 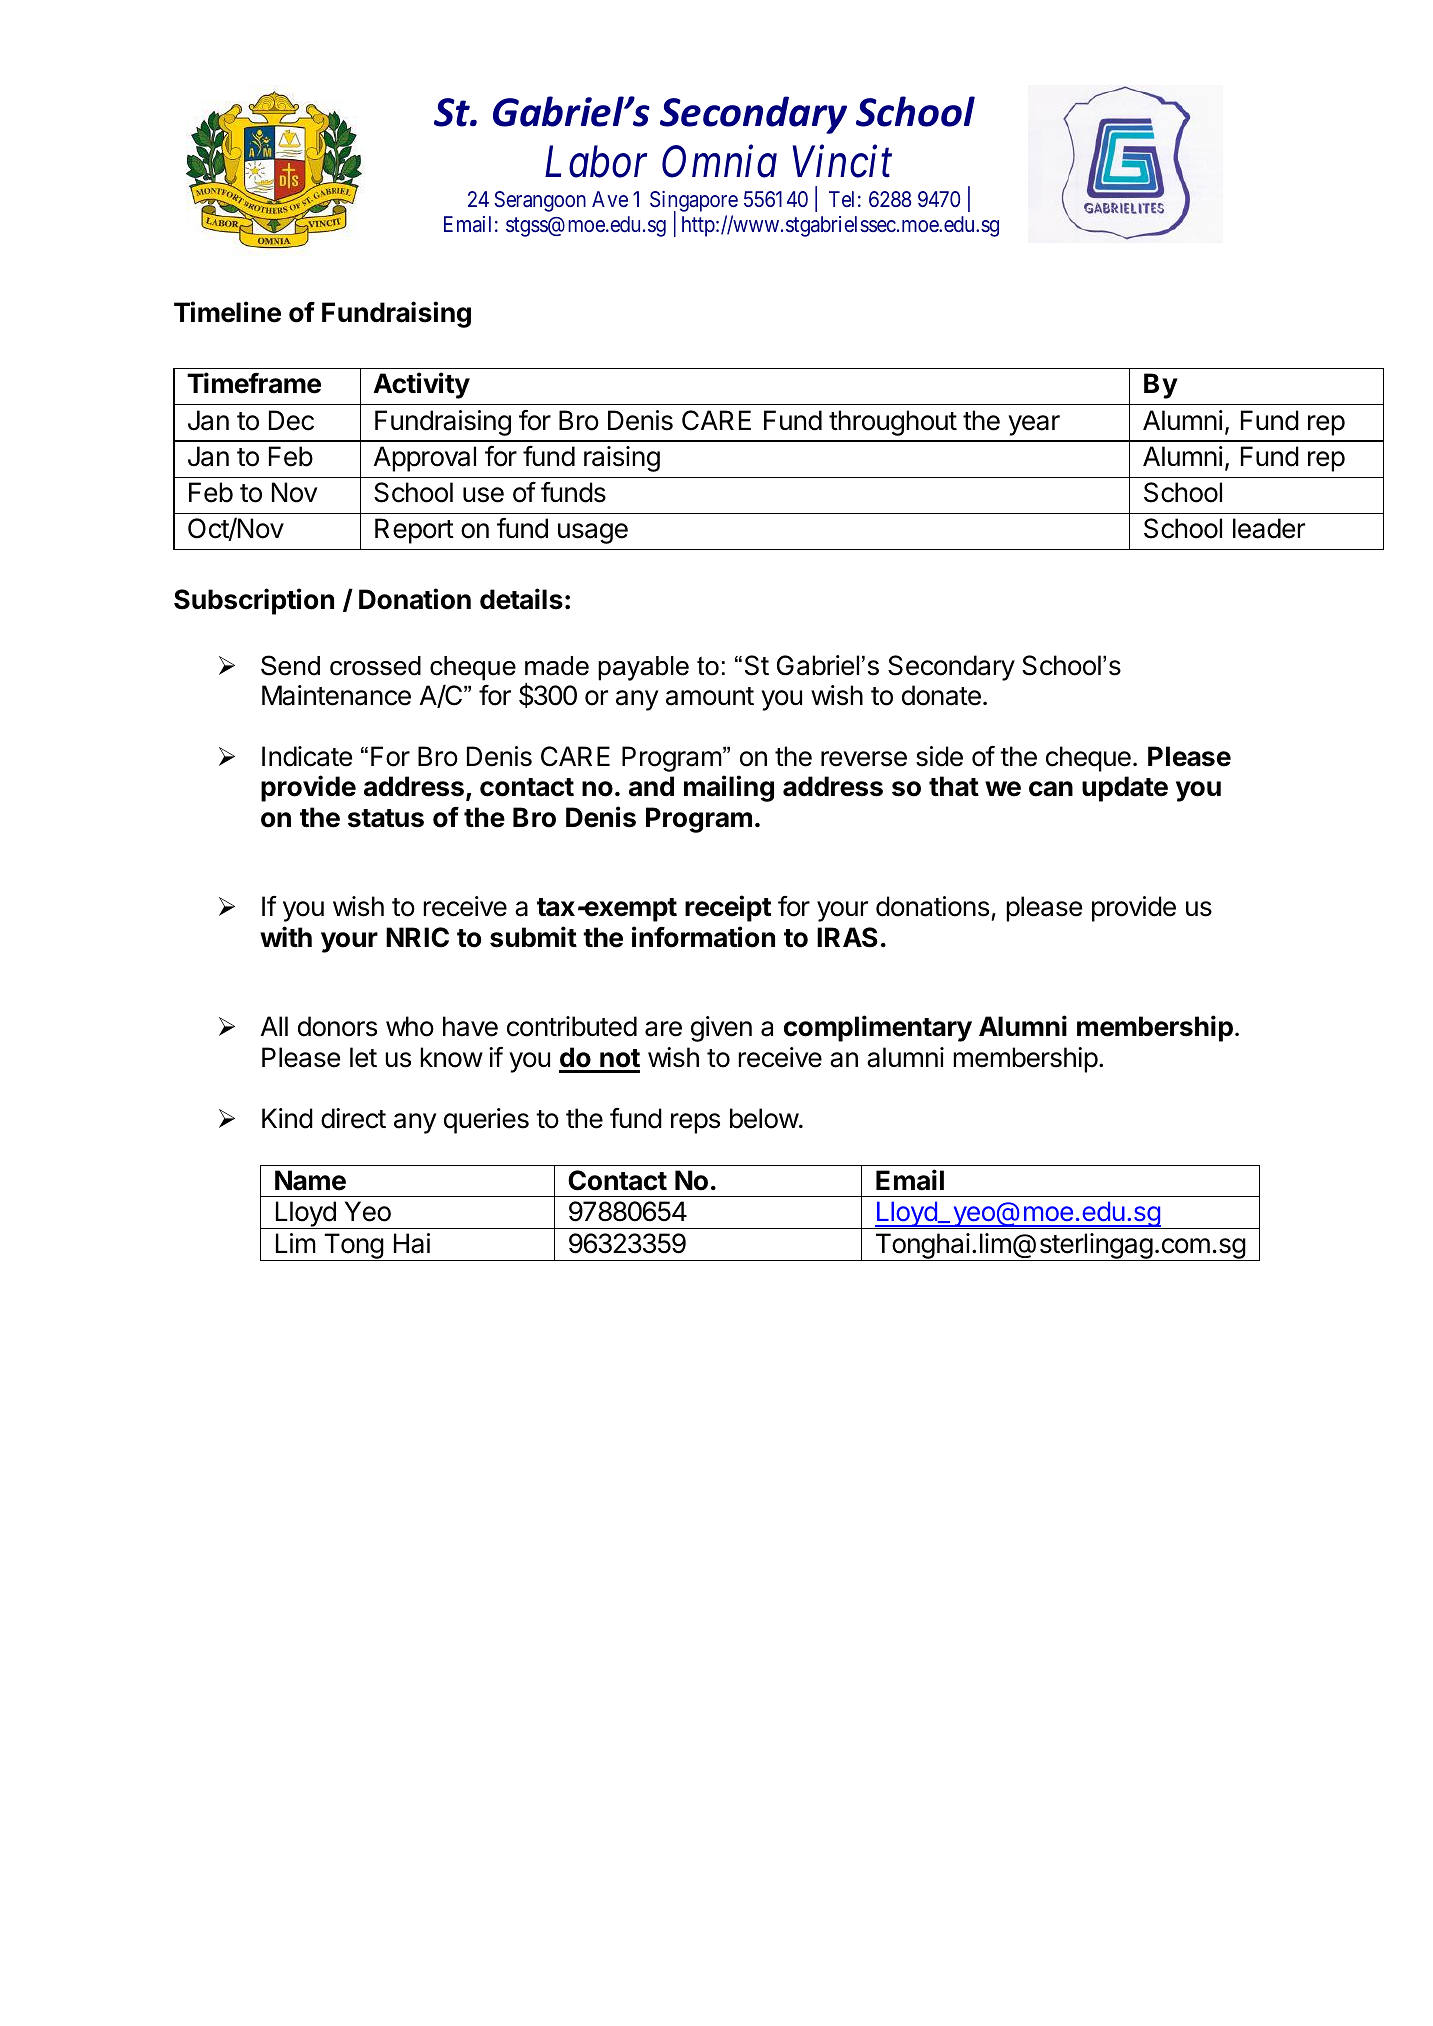 I want to click on Labor, so click(x=596, y=161).
